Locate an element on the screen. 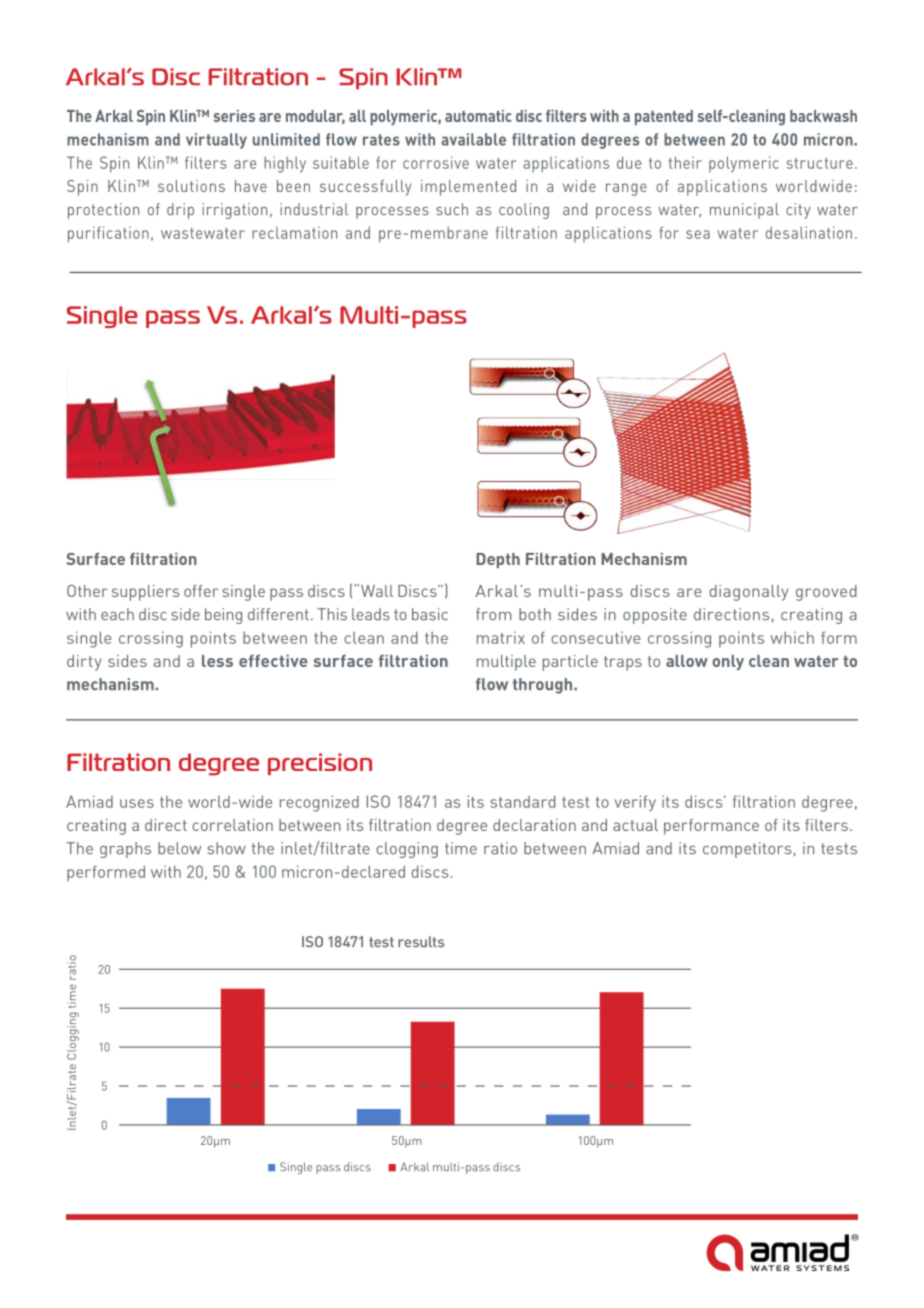 The image size is (924, 1308). below is located at coordinates (179, 848).
